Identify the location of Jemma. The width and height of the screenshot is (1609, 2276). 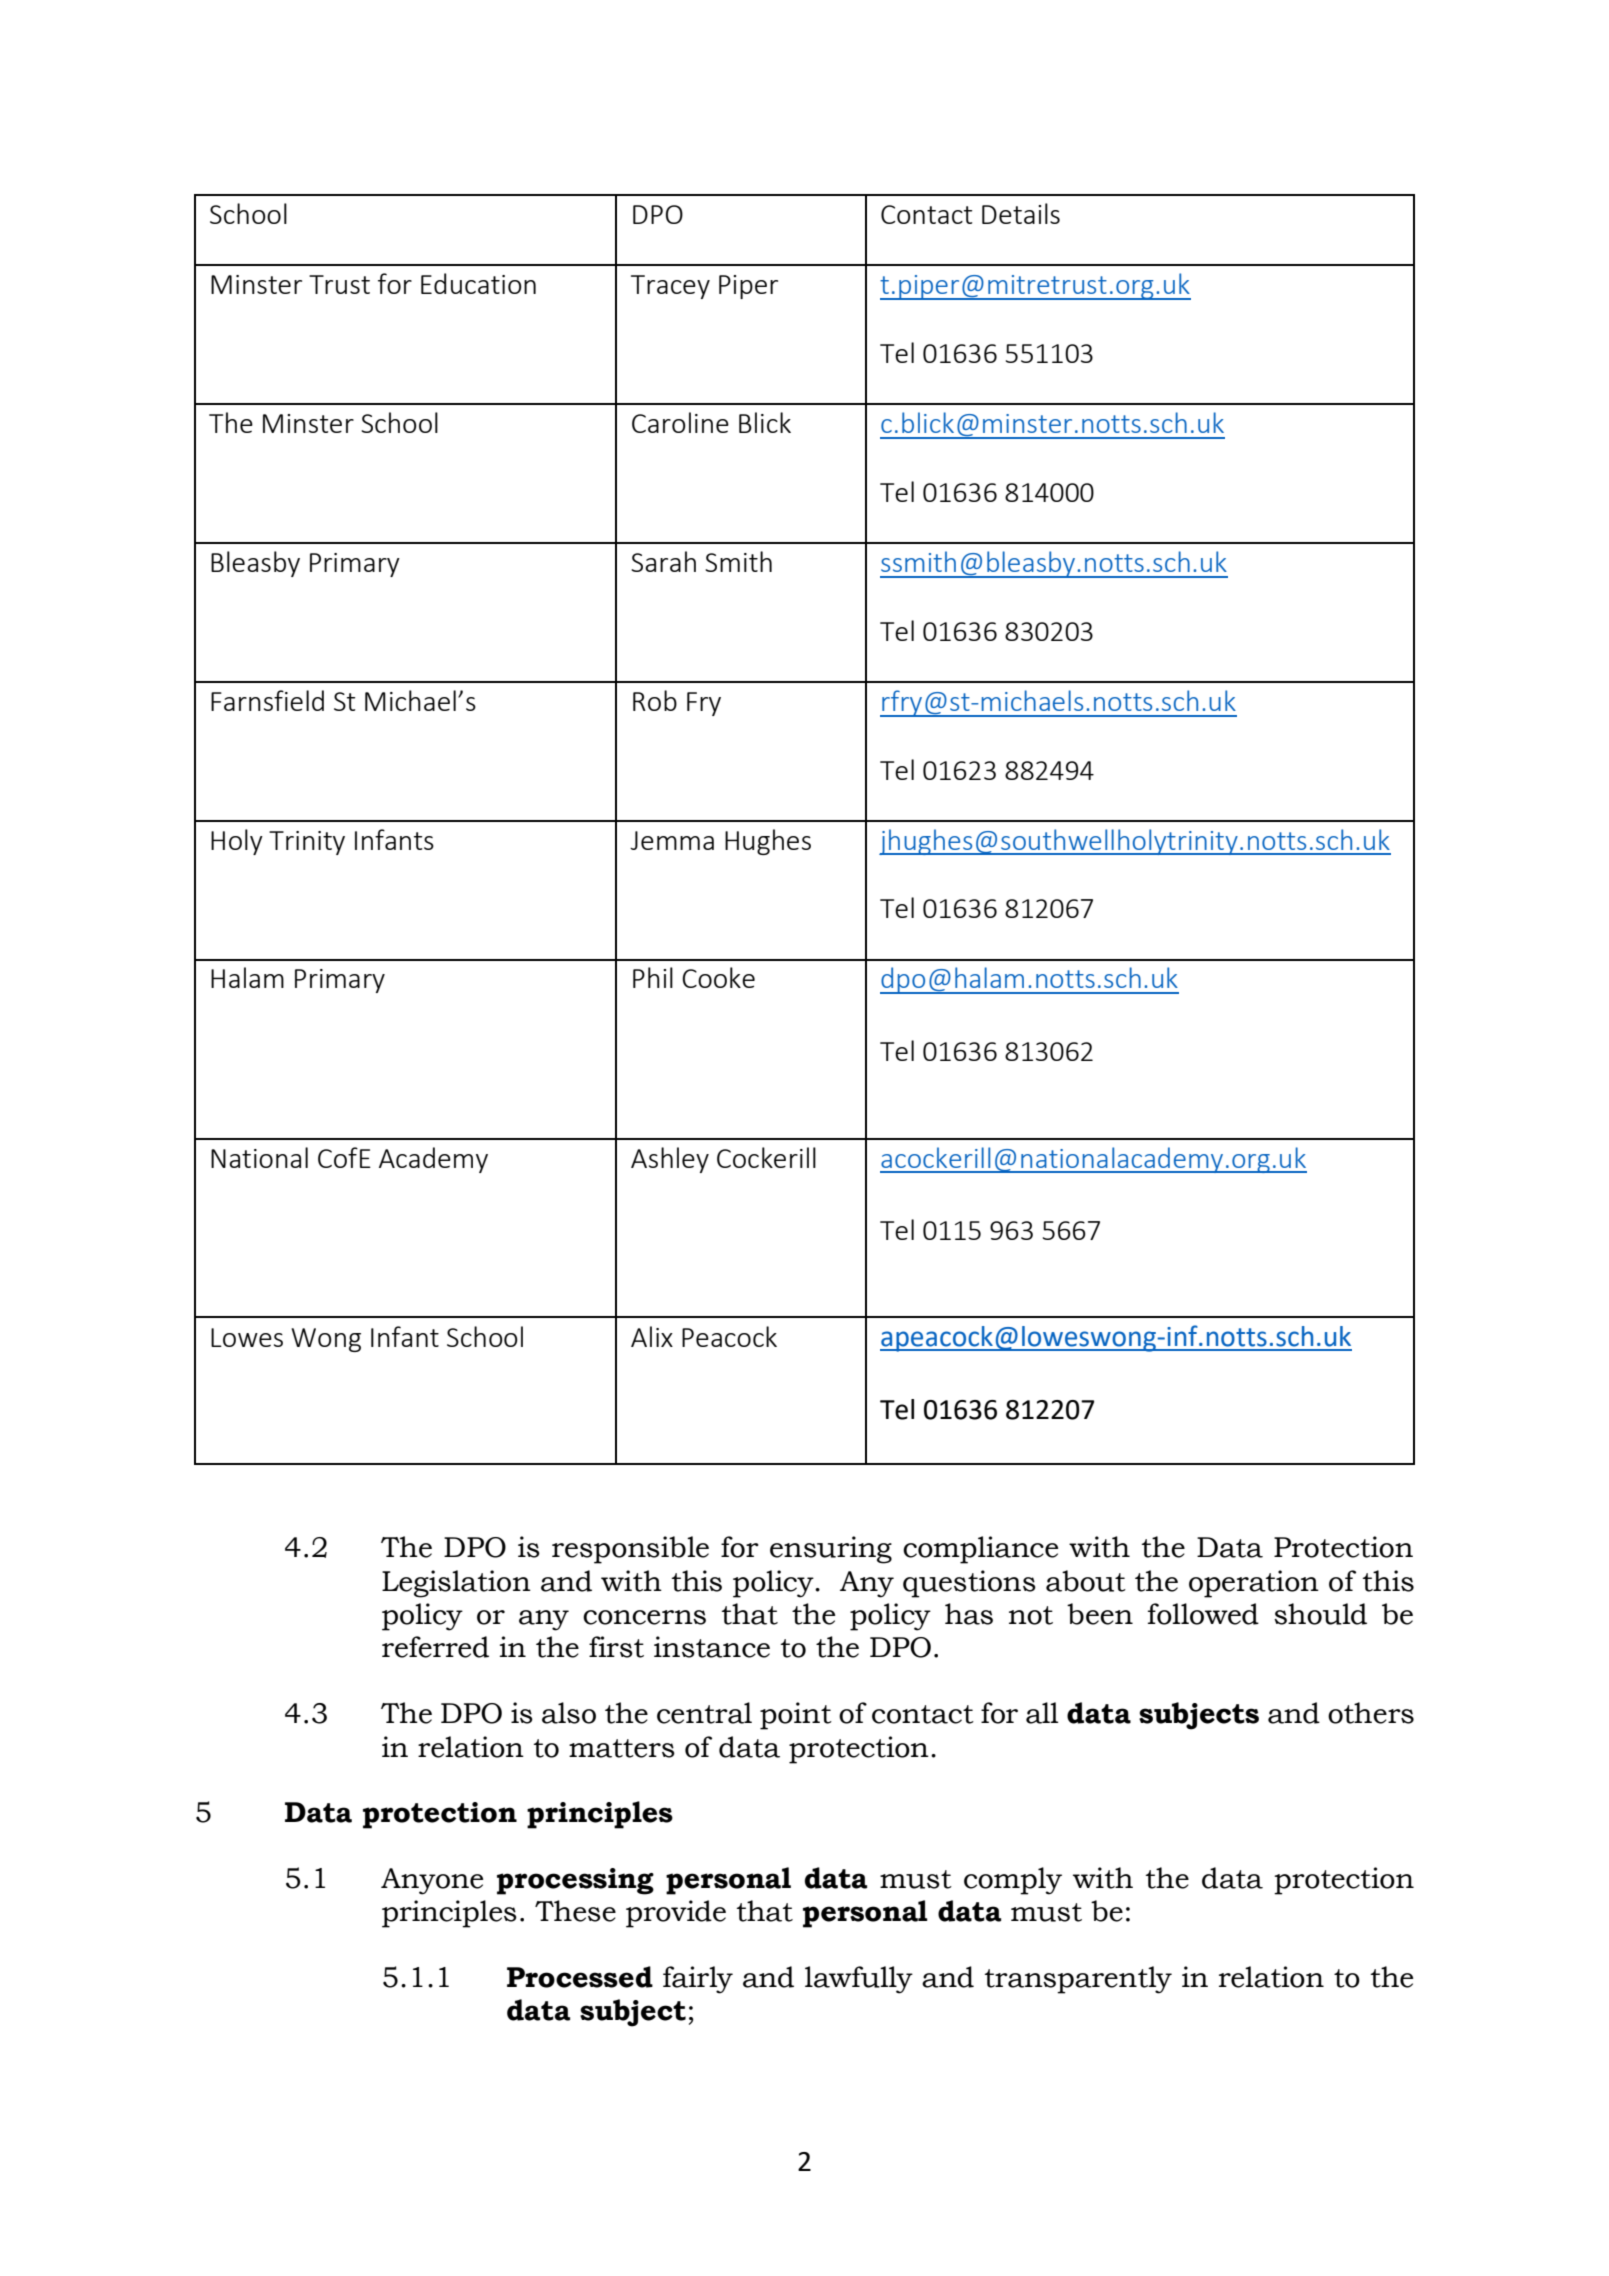
(672, 840).
